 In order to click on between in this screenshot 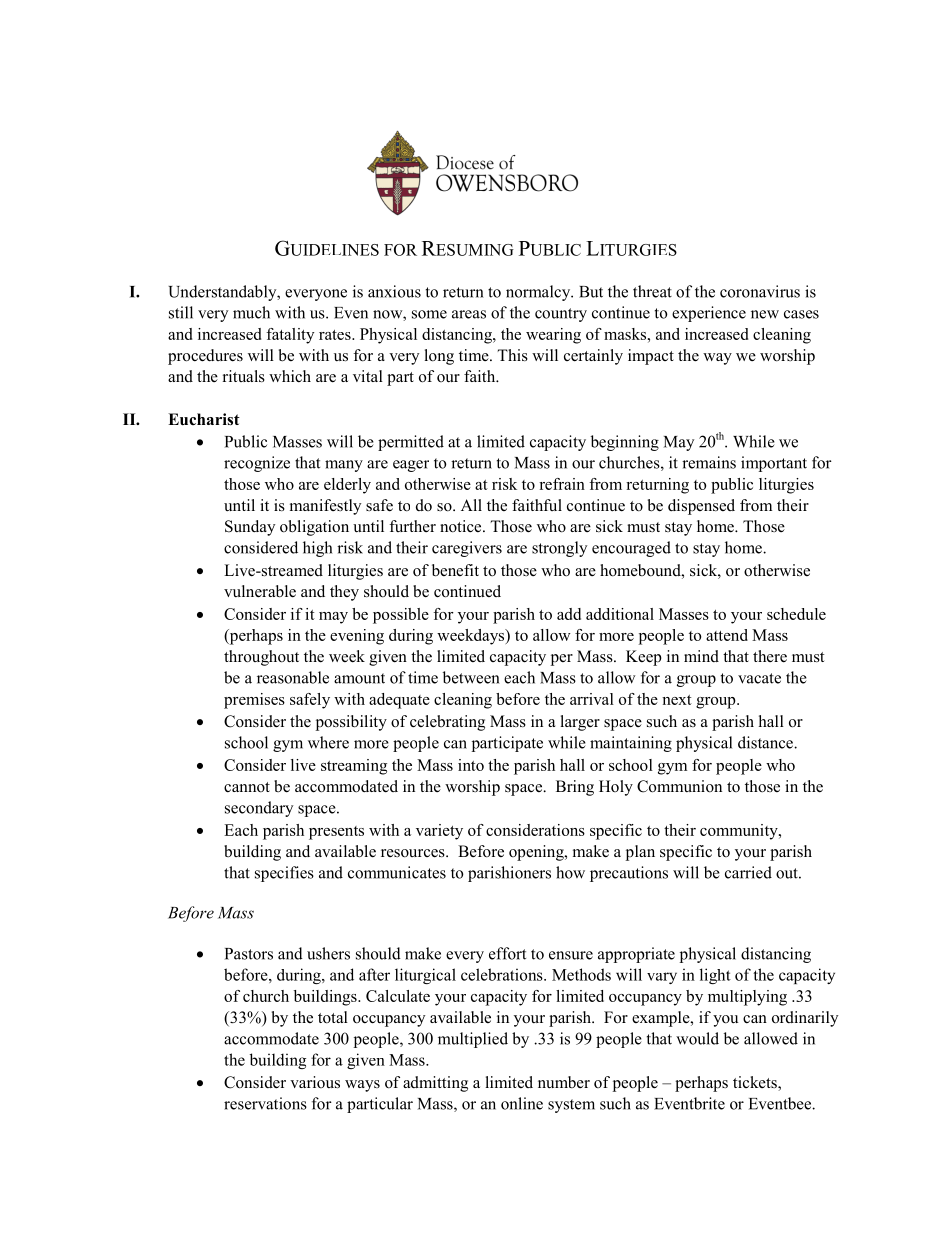, I will do `click(471, 677)`.
